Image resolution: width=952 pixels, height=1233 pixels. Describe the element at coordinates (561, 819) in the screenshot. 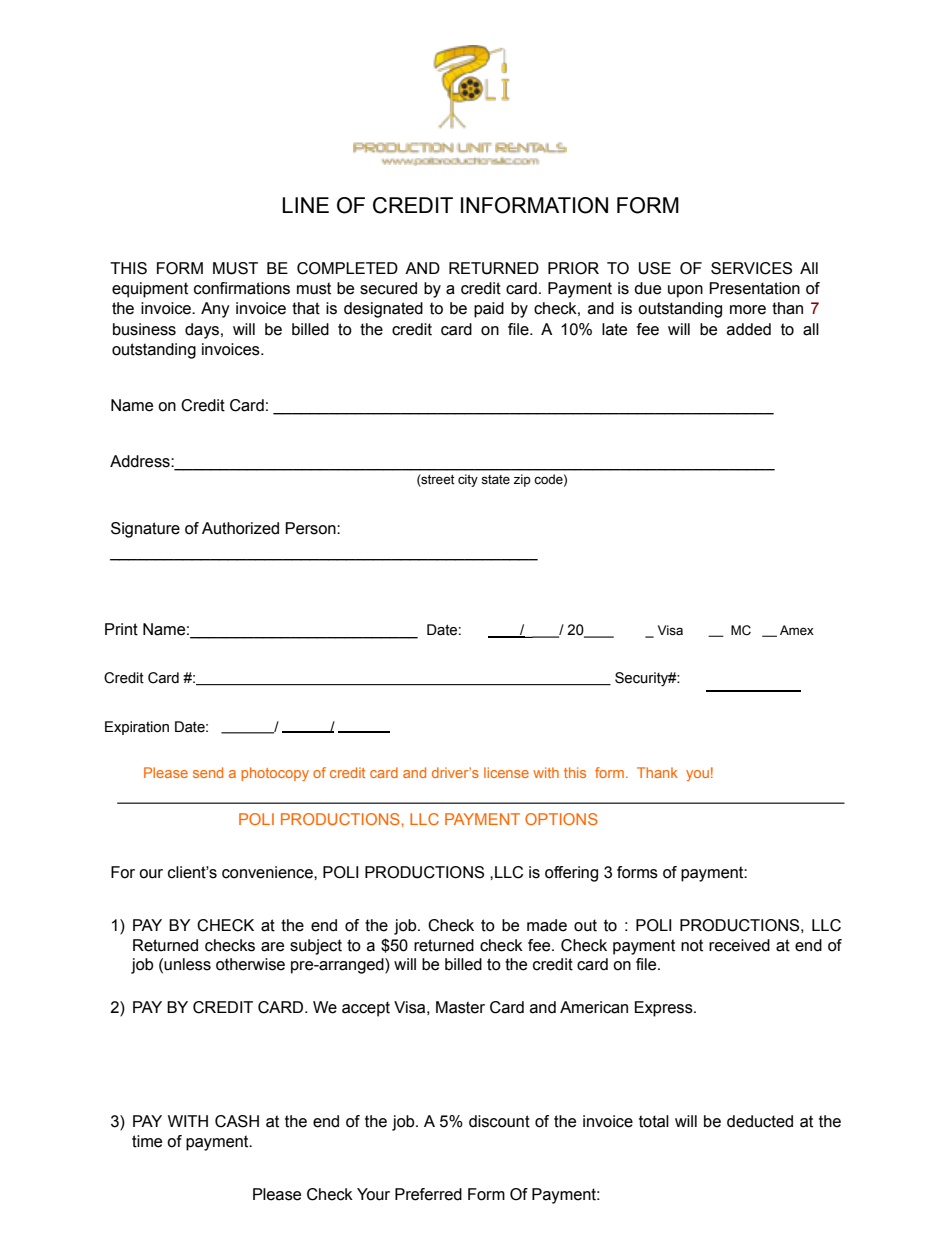

I see `OPTIONS` at that location.
